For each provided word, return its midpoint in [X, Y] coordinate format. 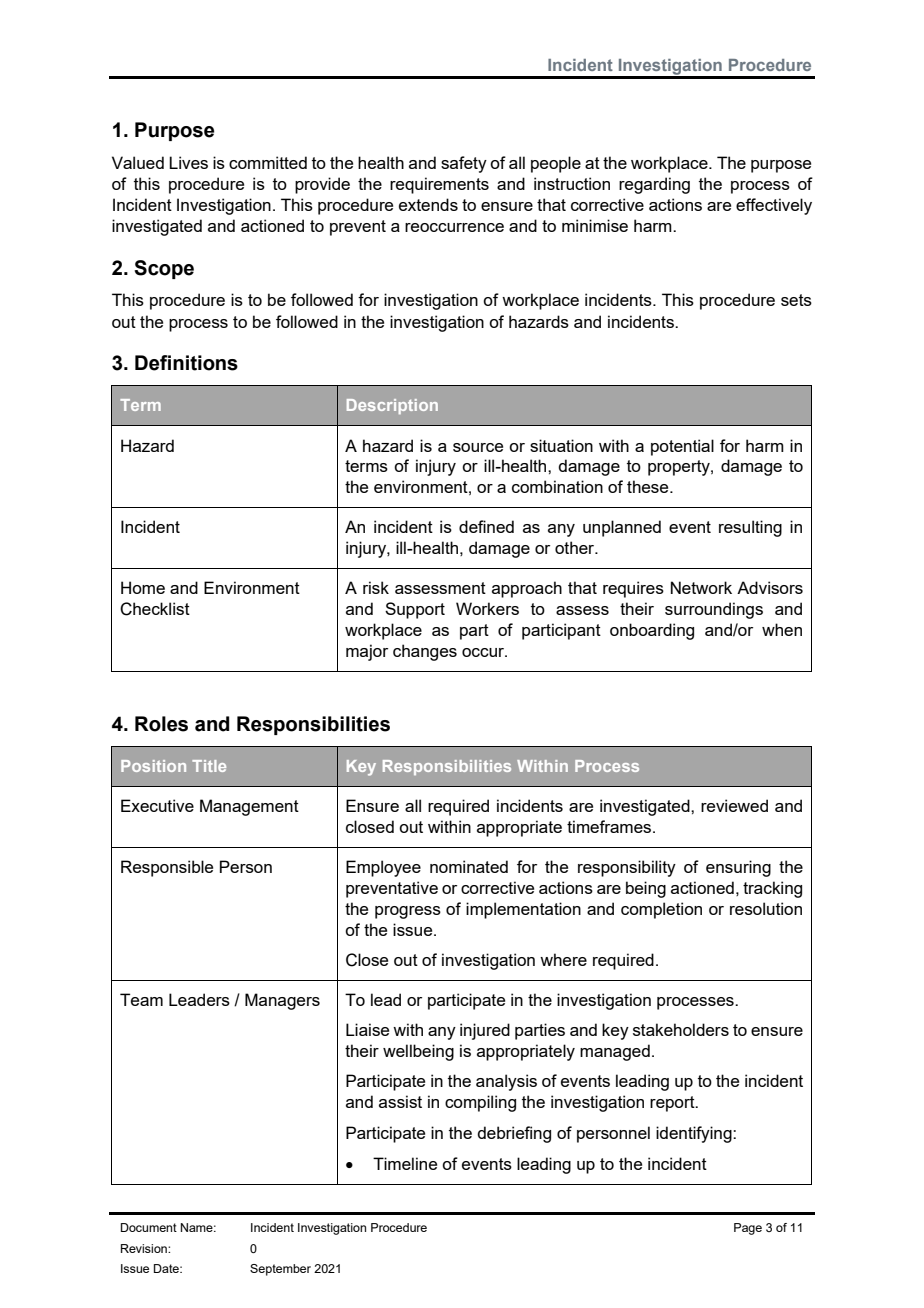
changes [425, 652]
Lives [188, 162]
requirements [439, 185]
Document [149, 1227]
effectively [774, 206]
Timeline [405, 1163]
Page [748, 1229]
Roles [161, 724]
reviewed [734, 805]
